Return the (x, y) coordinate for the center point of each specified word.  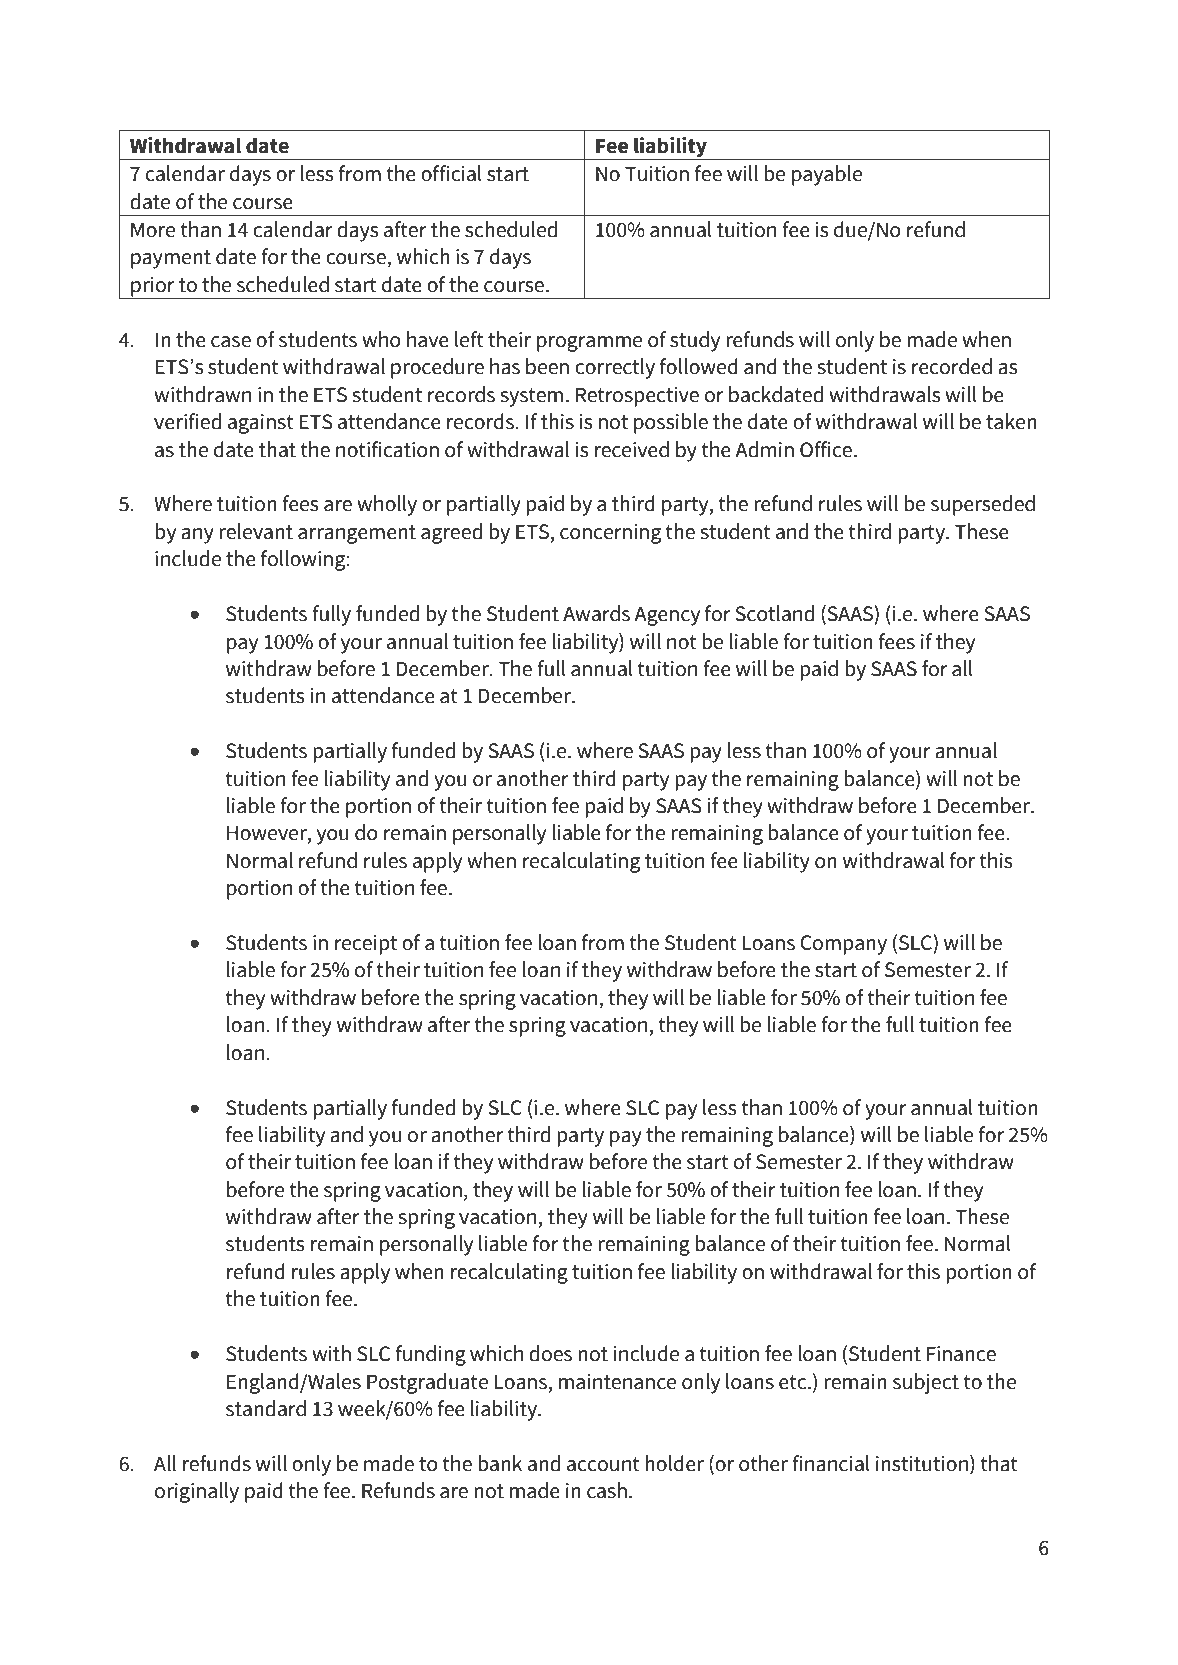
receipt (366, 945)
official (451, 173)
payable (827, 175)
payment (171, 259)
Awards (596, 613)
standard (266, 1408)
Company (843, 945)
